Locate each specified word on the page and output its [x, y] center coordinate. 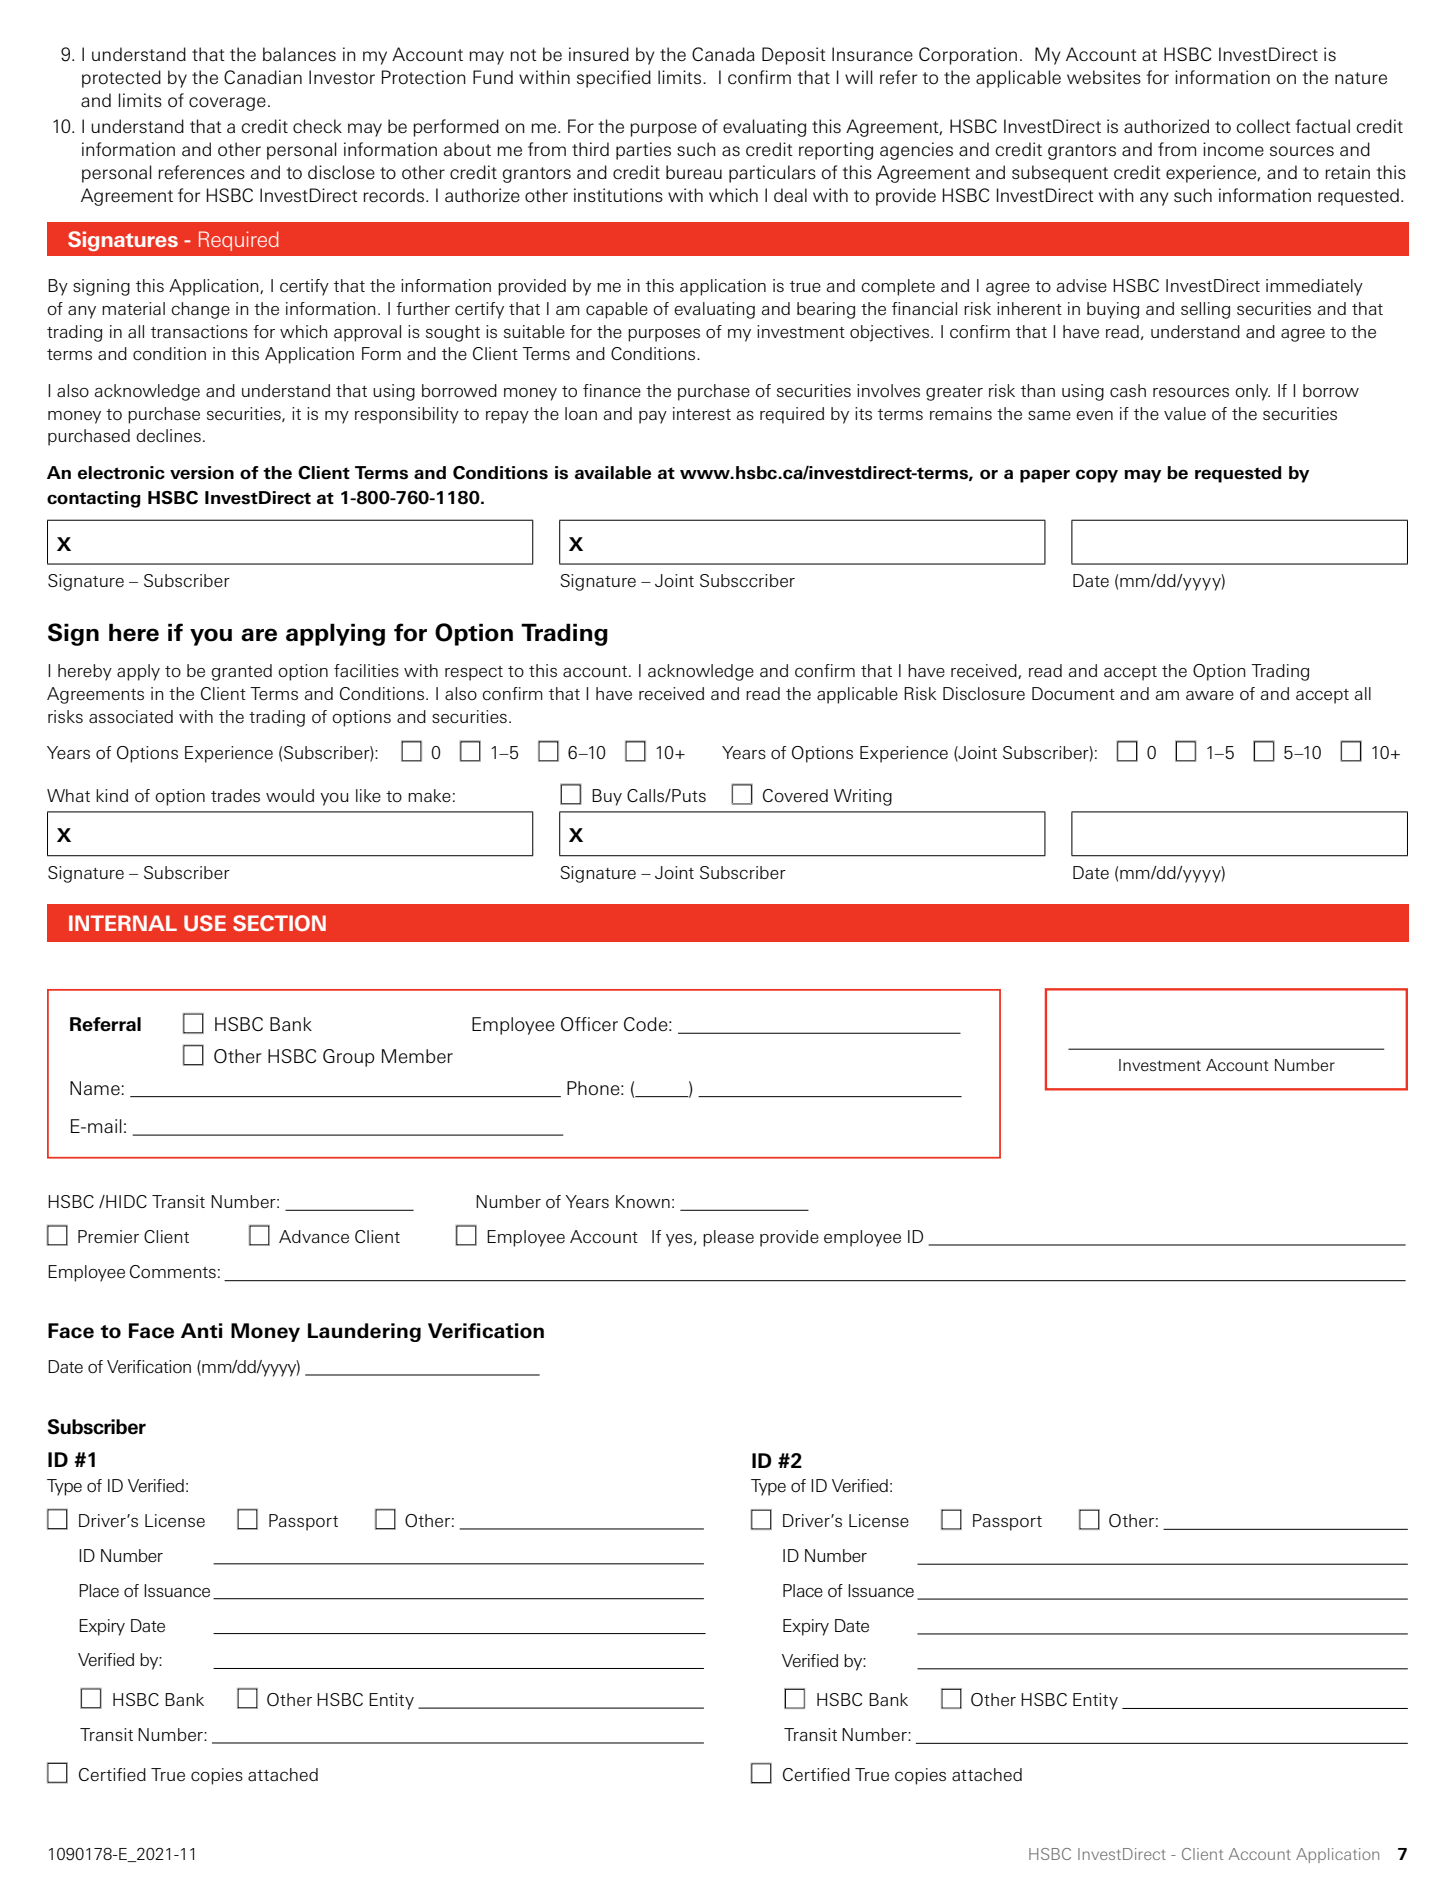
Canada [723, 54]
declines [168, 435]
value [1185, 413]
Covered [795, 795]
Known [643, 1201]
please [728, 1238]
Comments [173, 1271]
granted [241, 672]
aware [1210, 696]
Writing [863, 797]
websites [1104, 77]
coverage [227, 104]
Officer [589, 1024]
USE [205, 923]
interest [702, 413]
